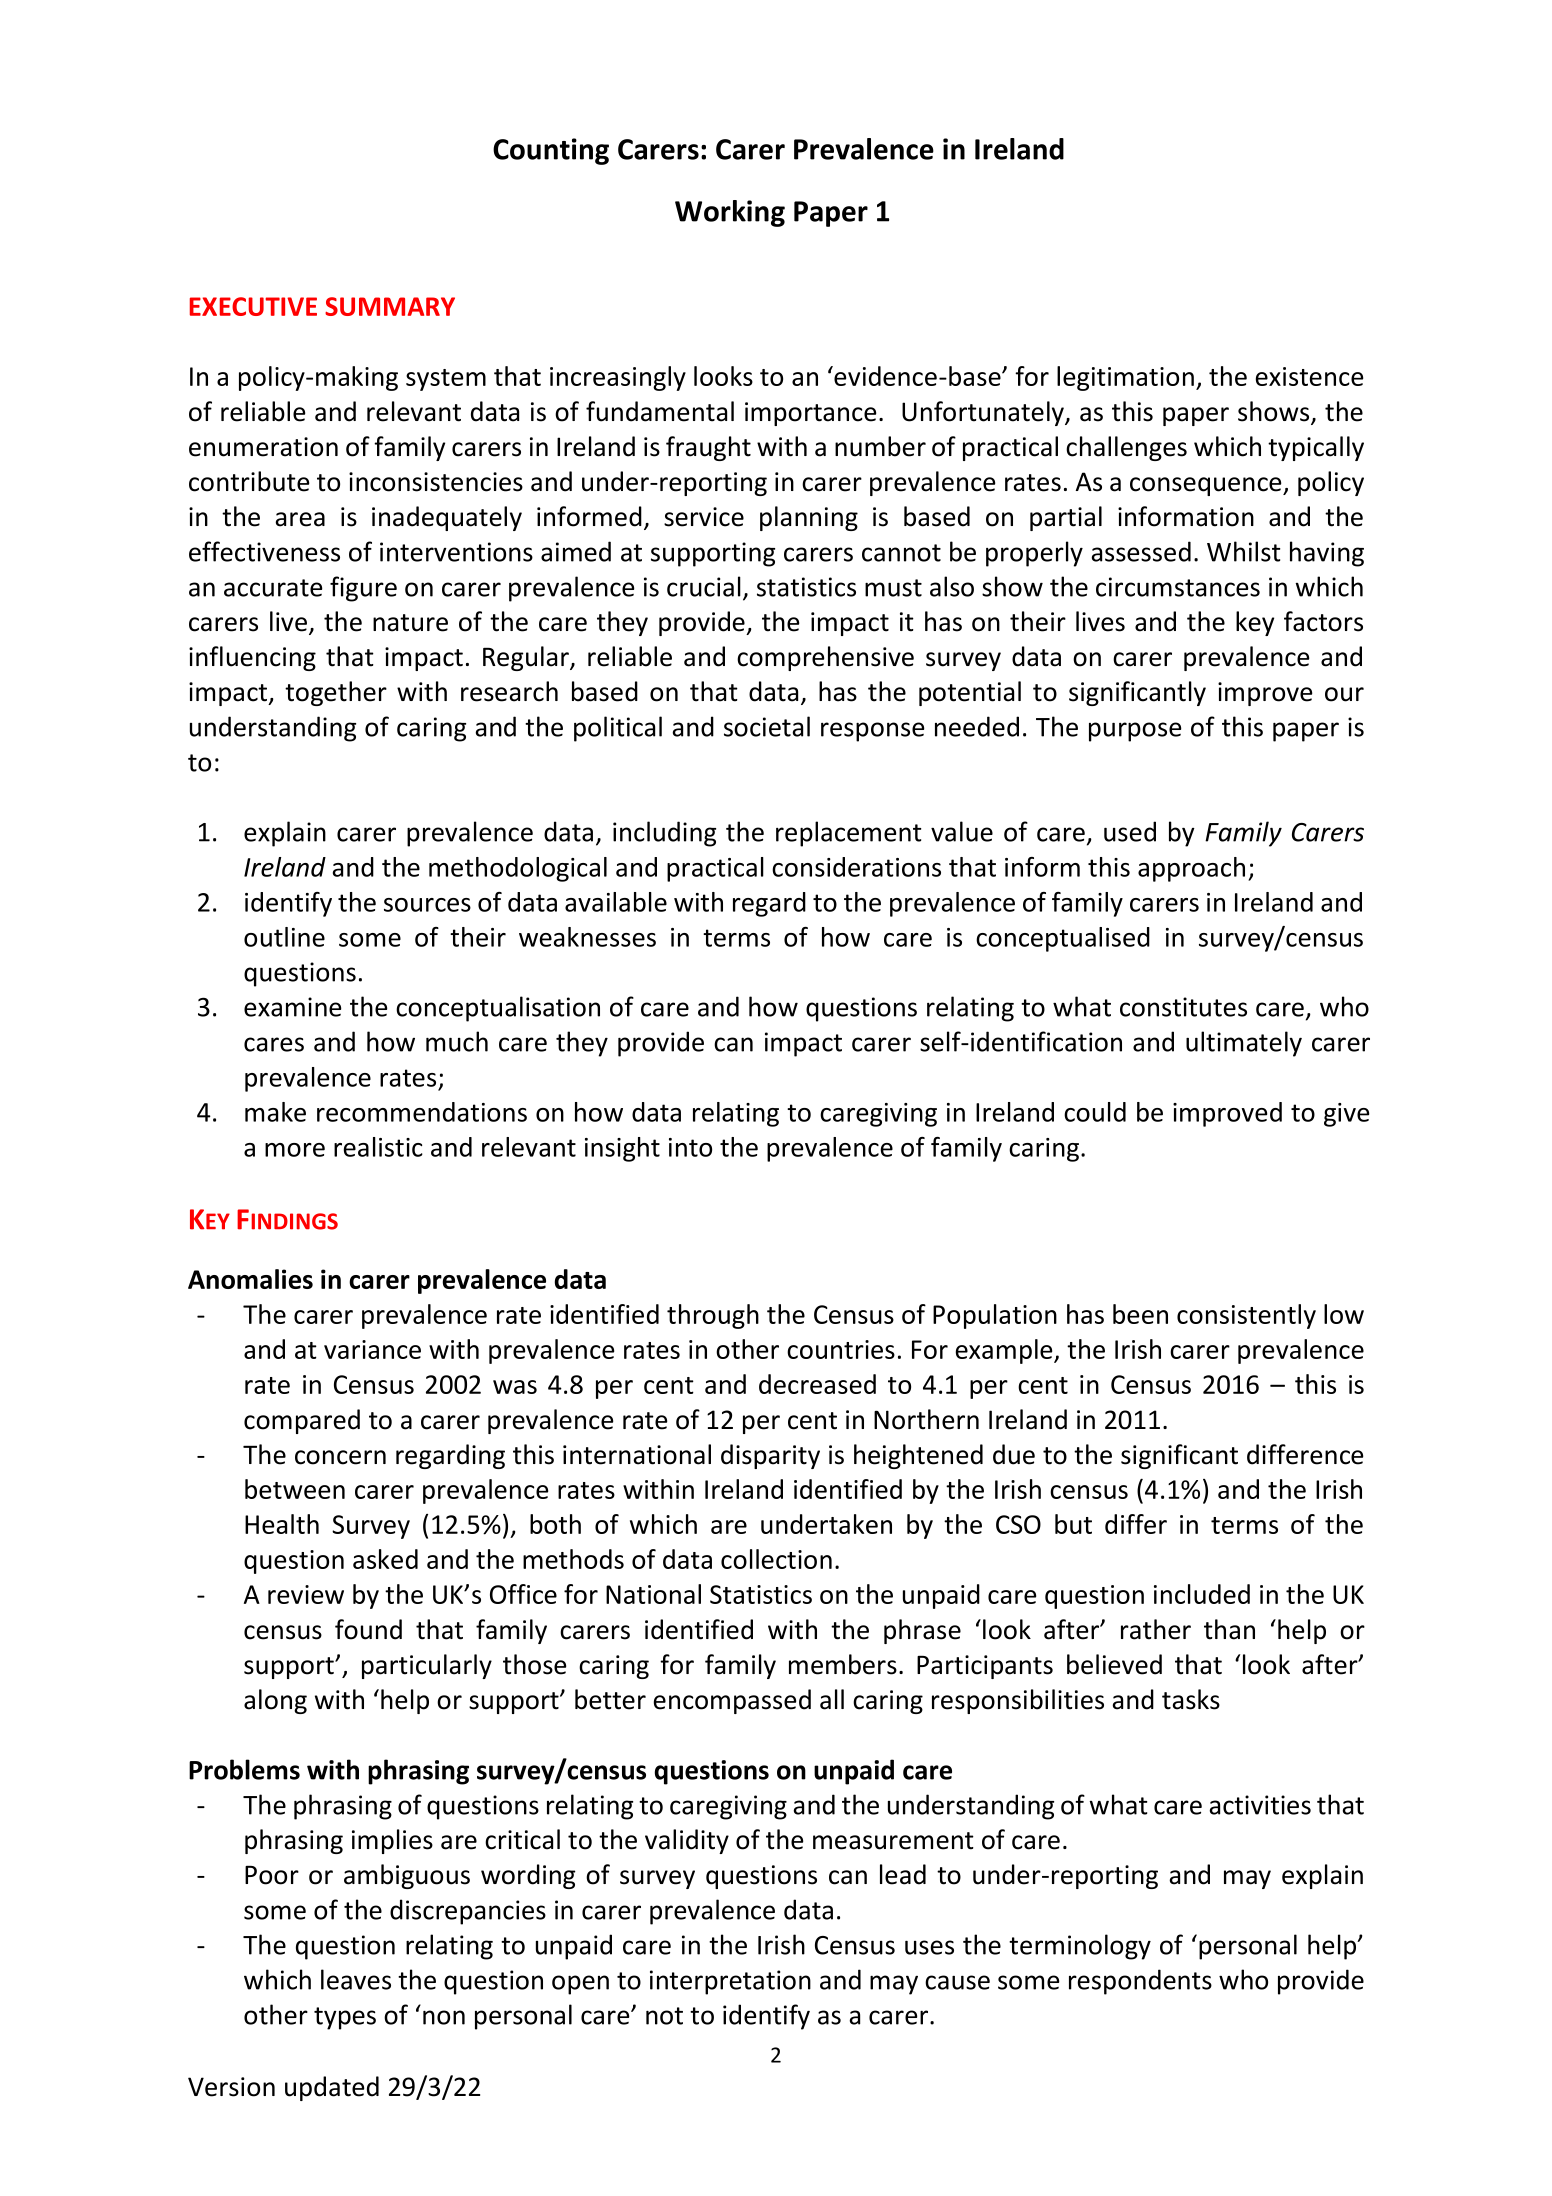  Describe the element at coordinates (1178, 587) in the screenshot. I see `circumstances` at that location.
